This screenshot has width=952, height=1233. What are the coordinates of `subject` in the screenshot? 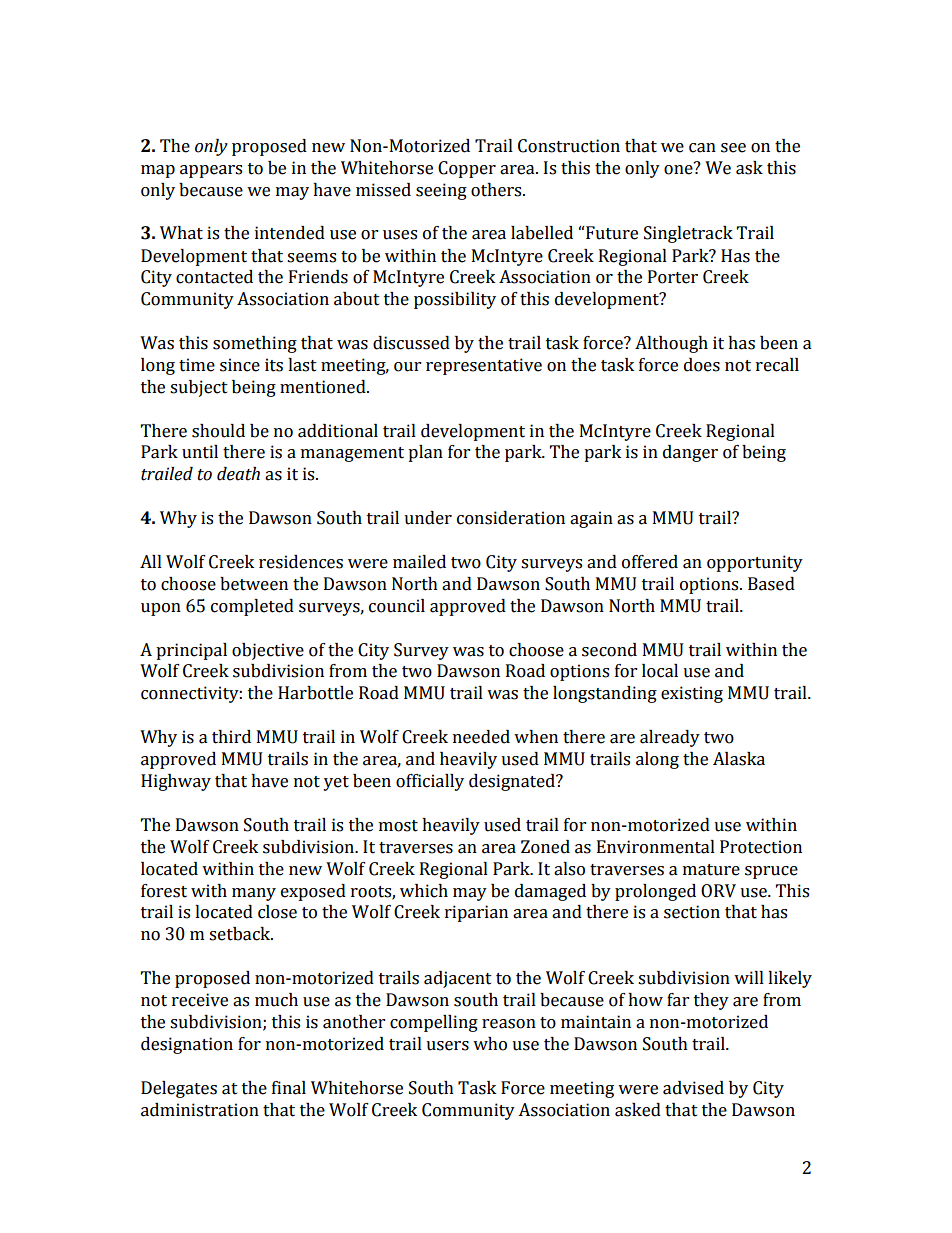 It's located at (199, 388).
